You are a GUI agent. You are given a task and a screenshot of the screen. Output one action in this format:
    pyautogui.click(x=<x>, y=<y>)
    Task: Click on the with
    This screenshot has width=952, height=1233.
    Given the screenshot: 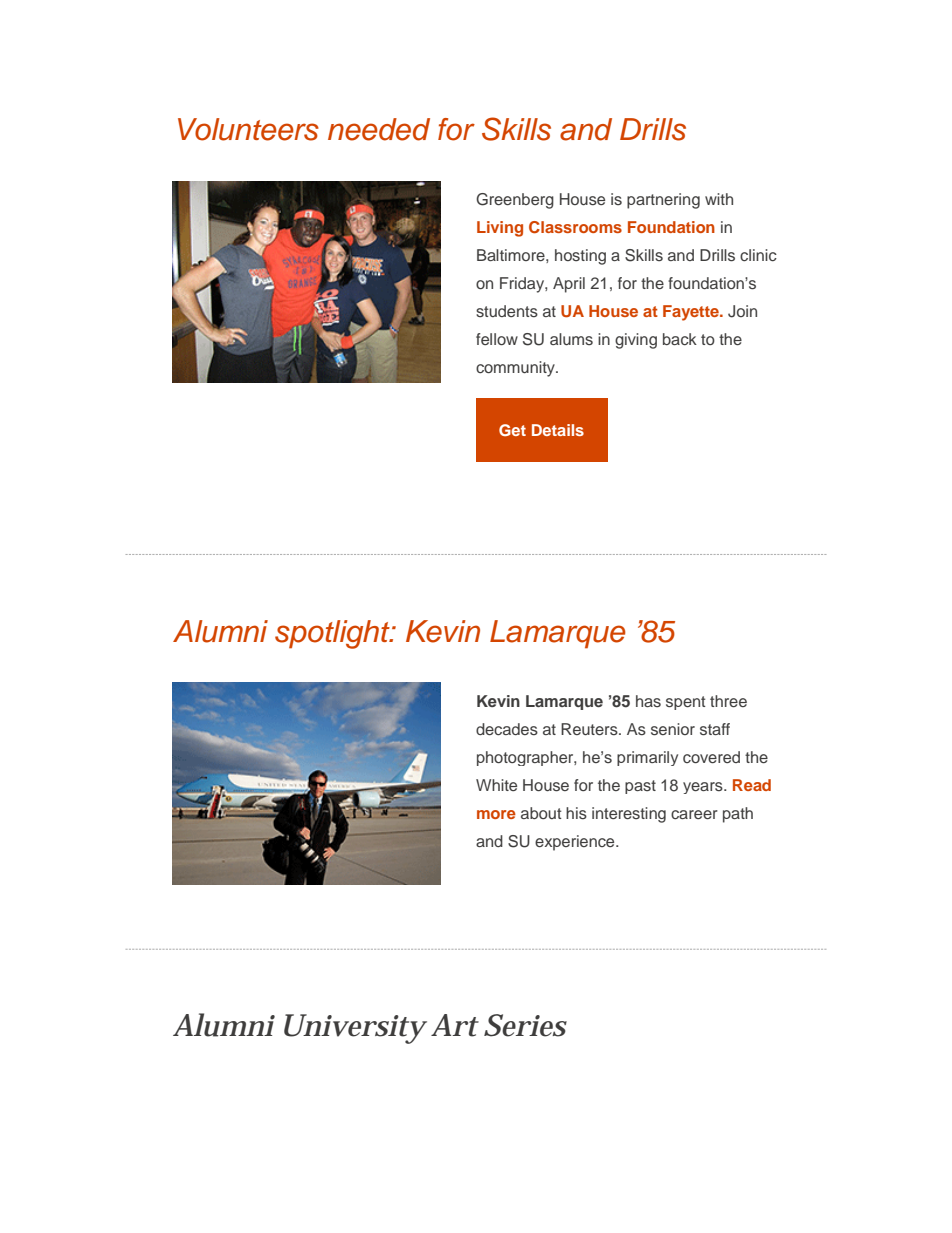 What is the action you would take?
    pyautogui.click(x=719, y=199)
